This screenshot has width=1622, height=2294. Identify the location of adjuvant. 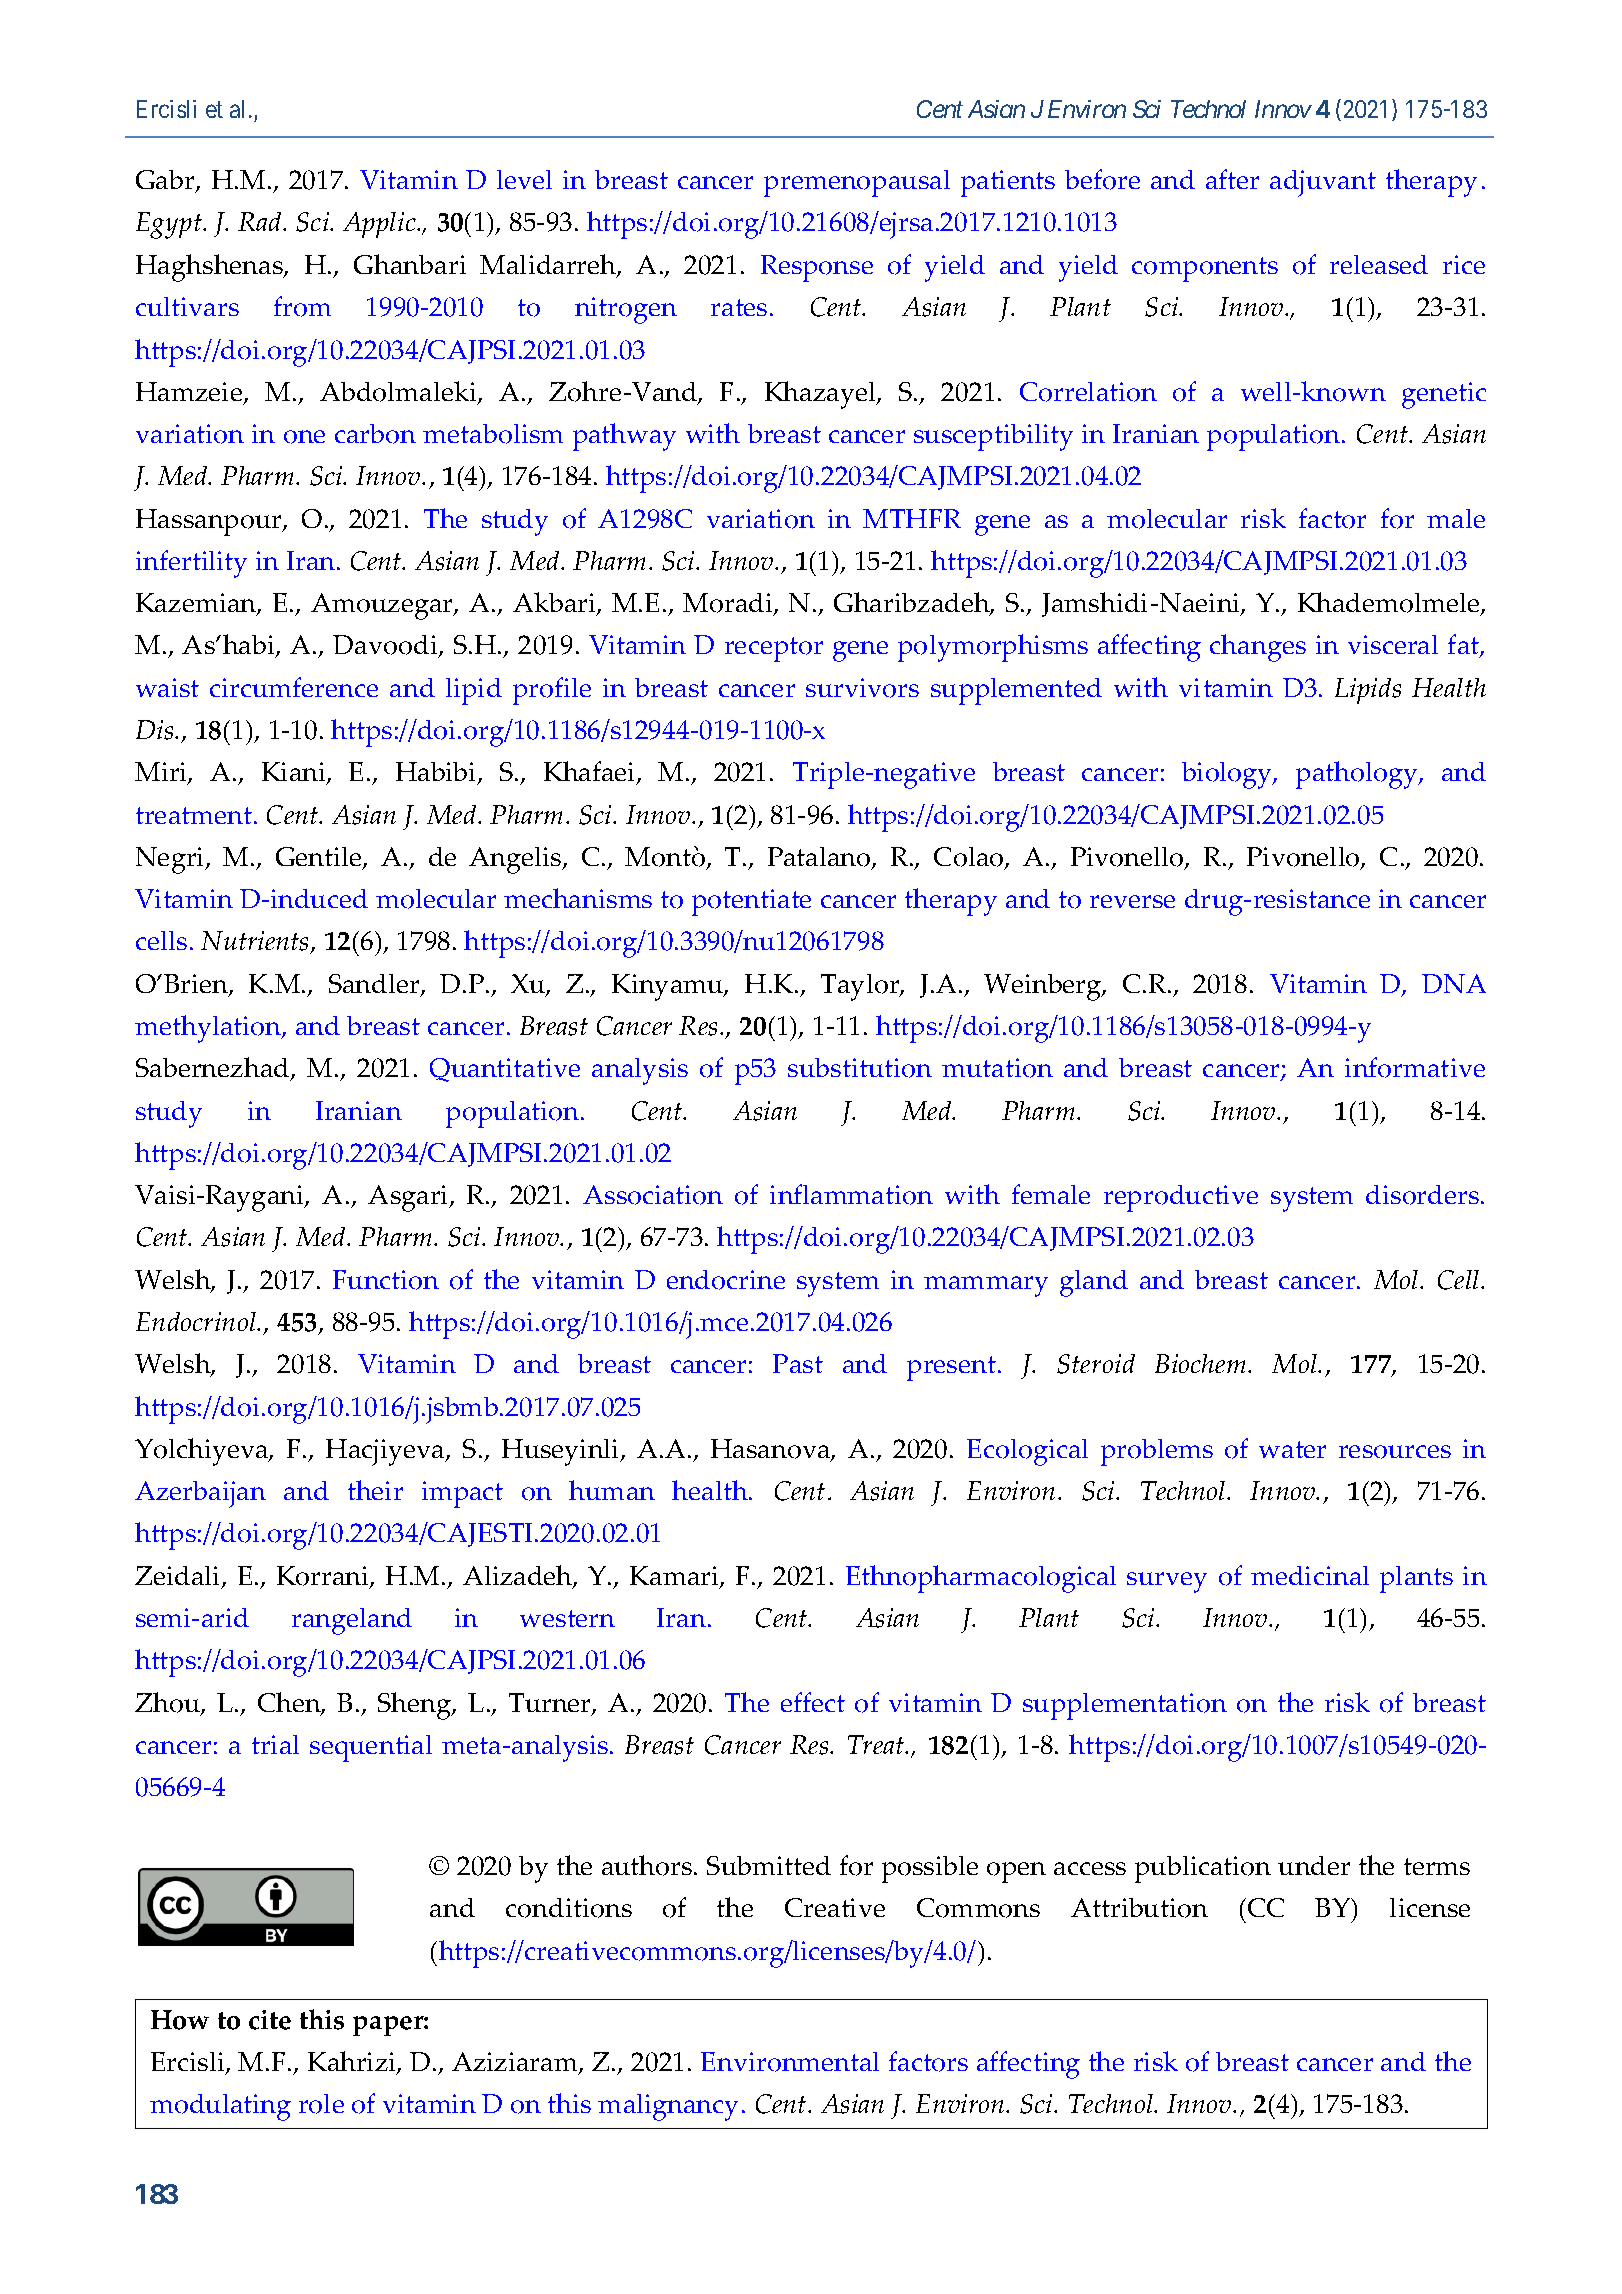
(1323, 183).
